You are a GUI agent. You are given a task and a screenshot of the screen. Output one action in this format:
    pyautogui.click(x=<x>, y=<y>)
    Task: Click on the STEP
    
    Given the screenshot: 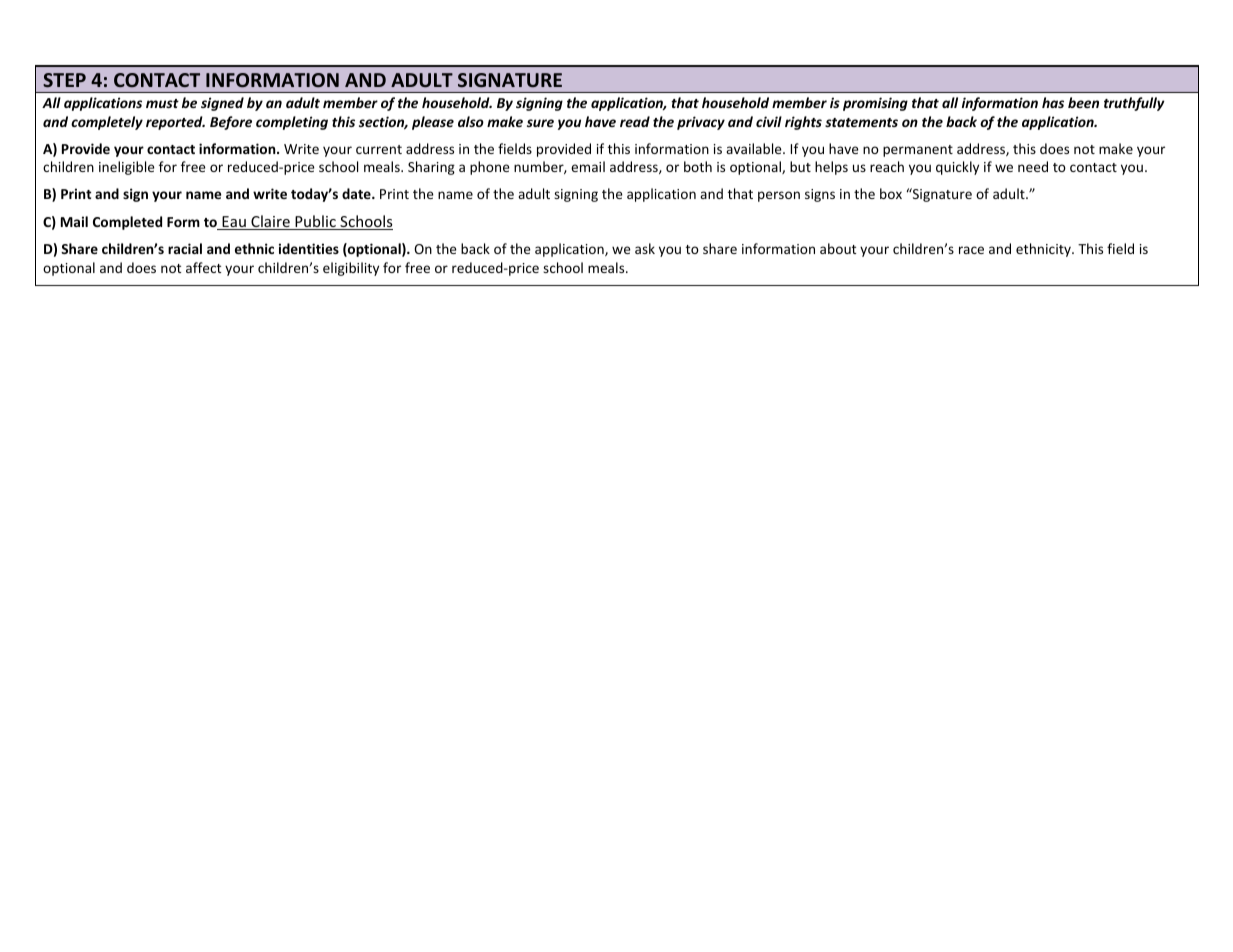 What is the action you would take?
    pyautogui.click(x=64, y=80)
